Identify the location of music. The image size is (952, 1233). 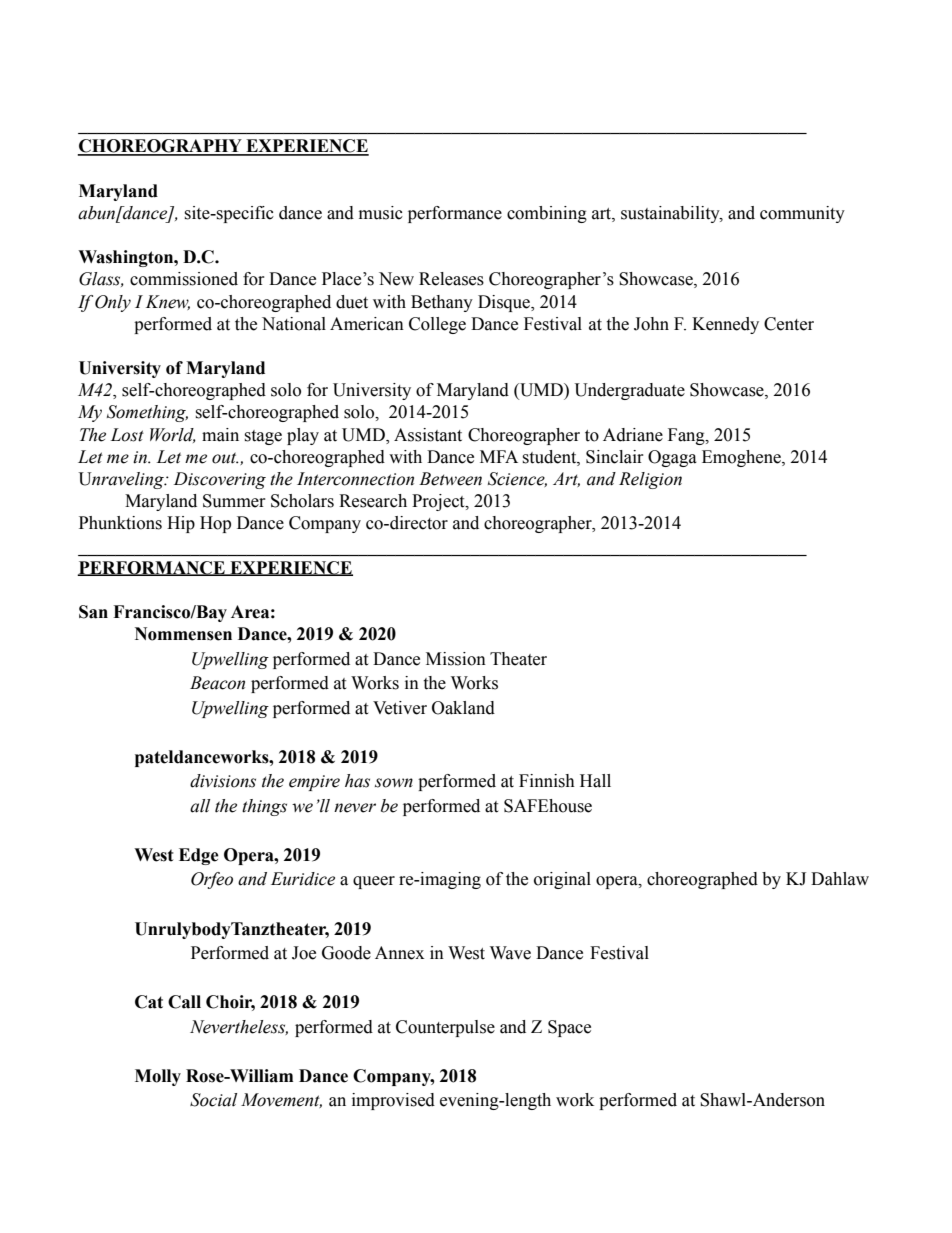
(381, 213).
